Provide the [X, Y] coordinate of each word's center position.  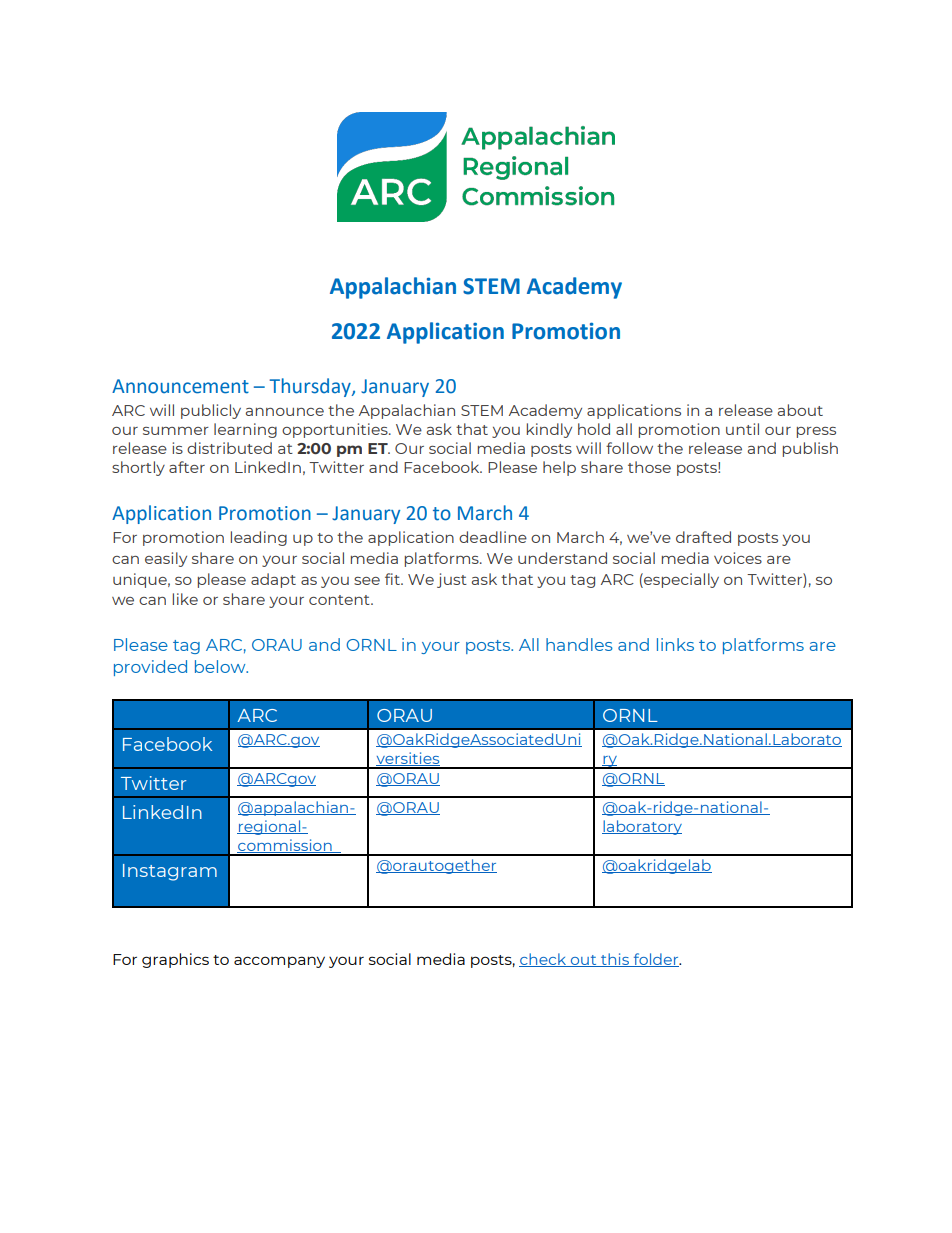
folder [656, 960]
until [742, 429]
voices [738, 558]
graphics [175, 960]
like [185, 599]
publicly [211, 411]
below [221, 666]
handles [579, 644]
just [452, 580]
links [675, 644]
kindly [549, 430]
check [543, 960]
